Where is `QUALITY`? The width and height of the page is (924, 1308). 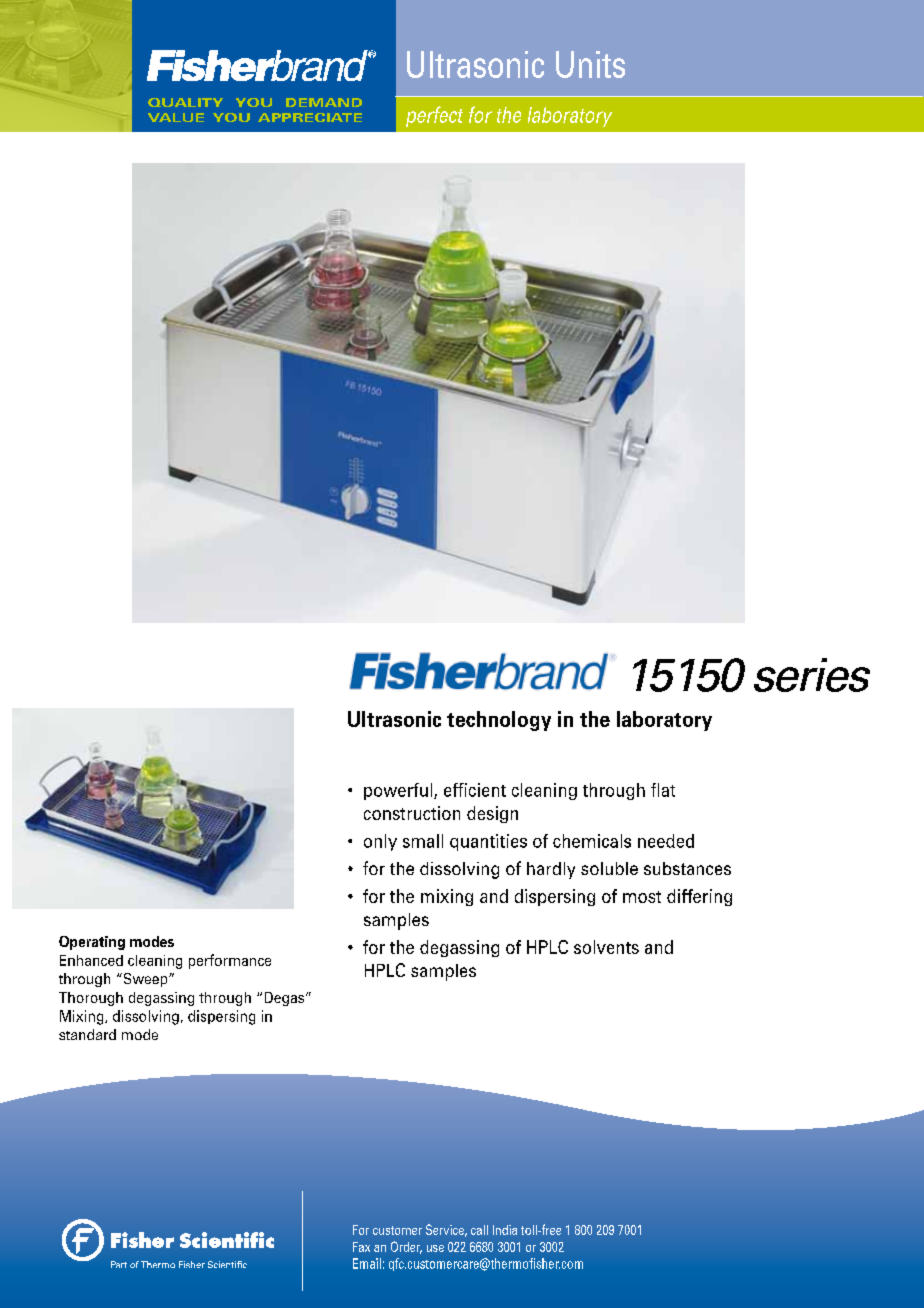
QUALITY is located at coordinates (185, 102).
